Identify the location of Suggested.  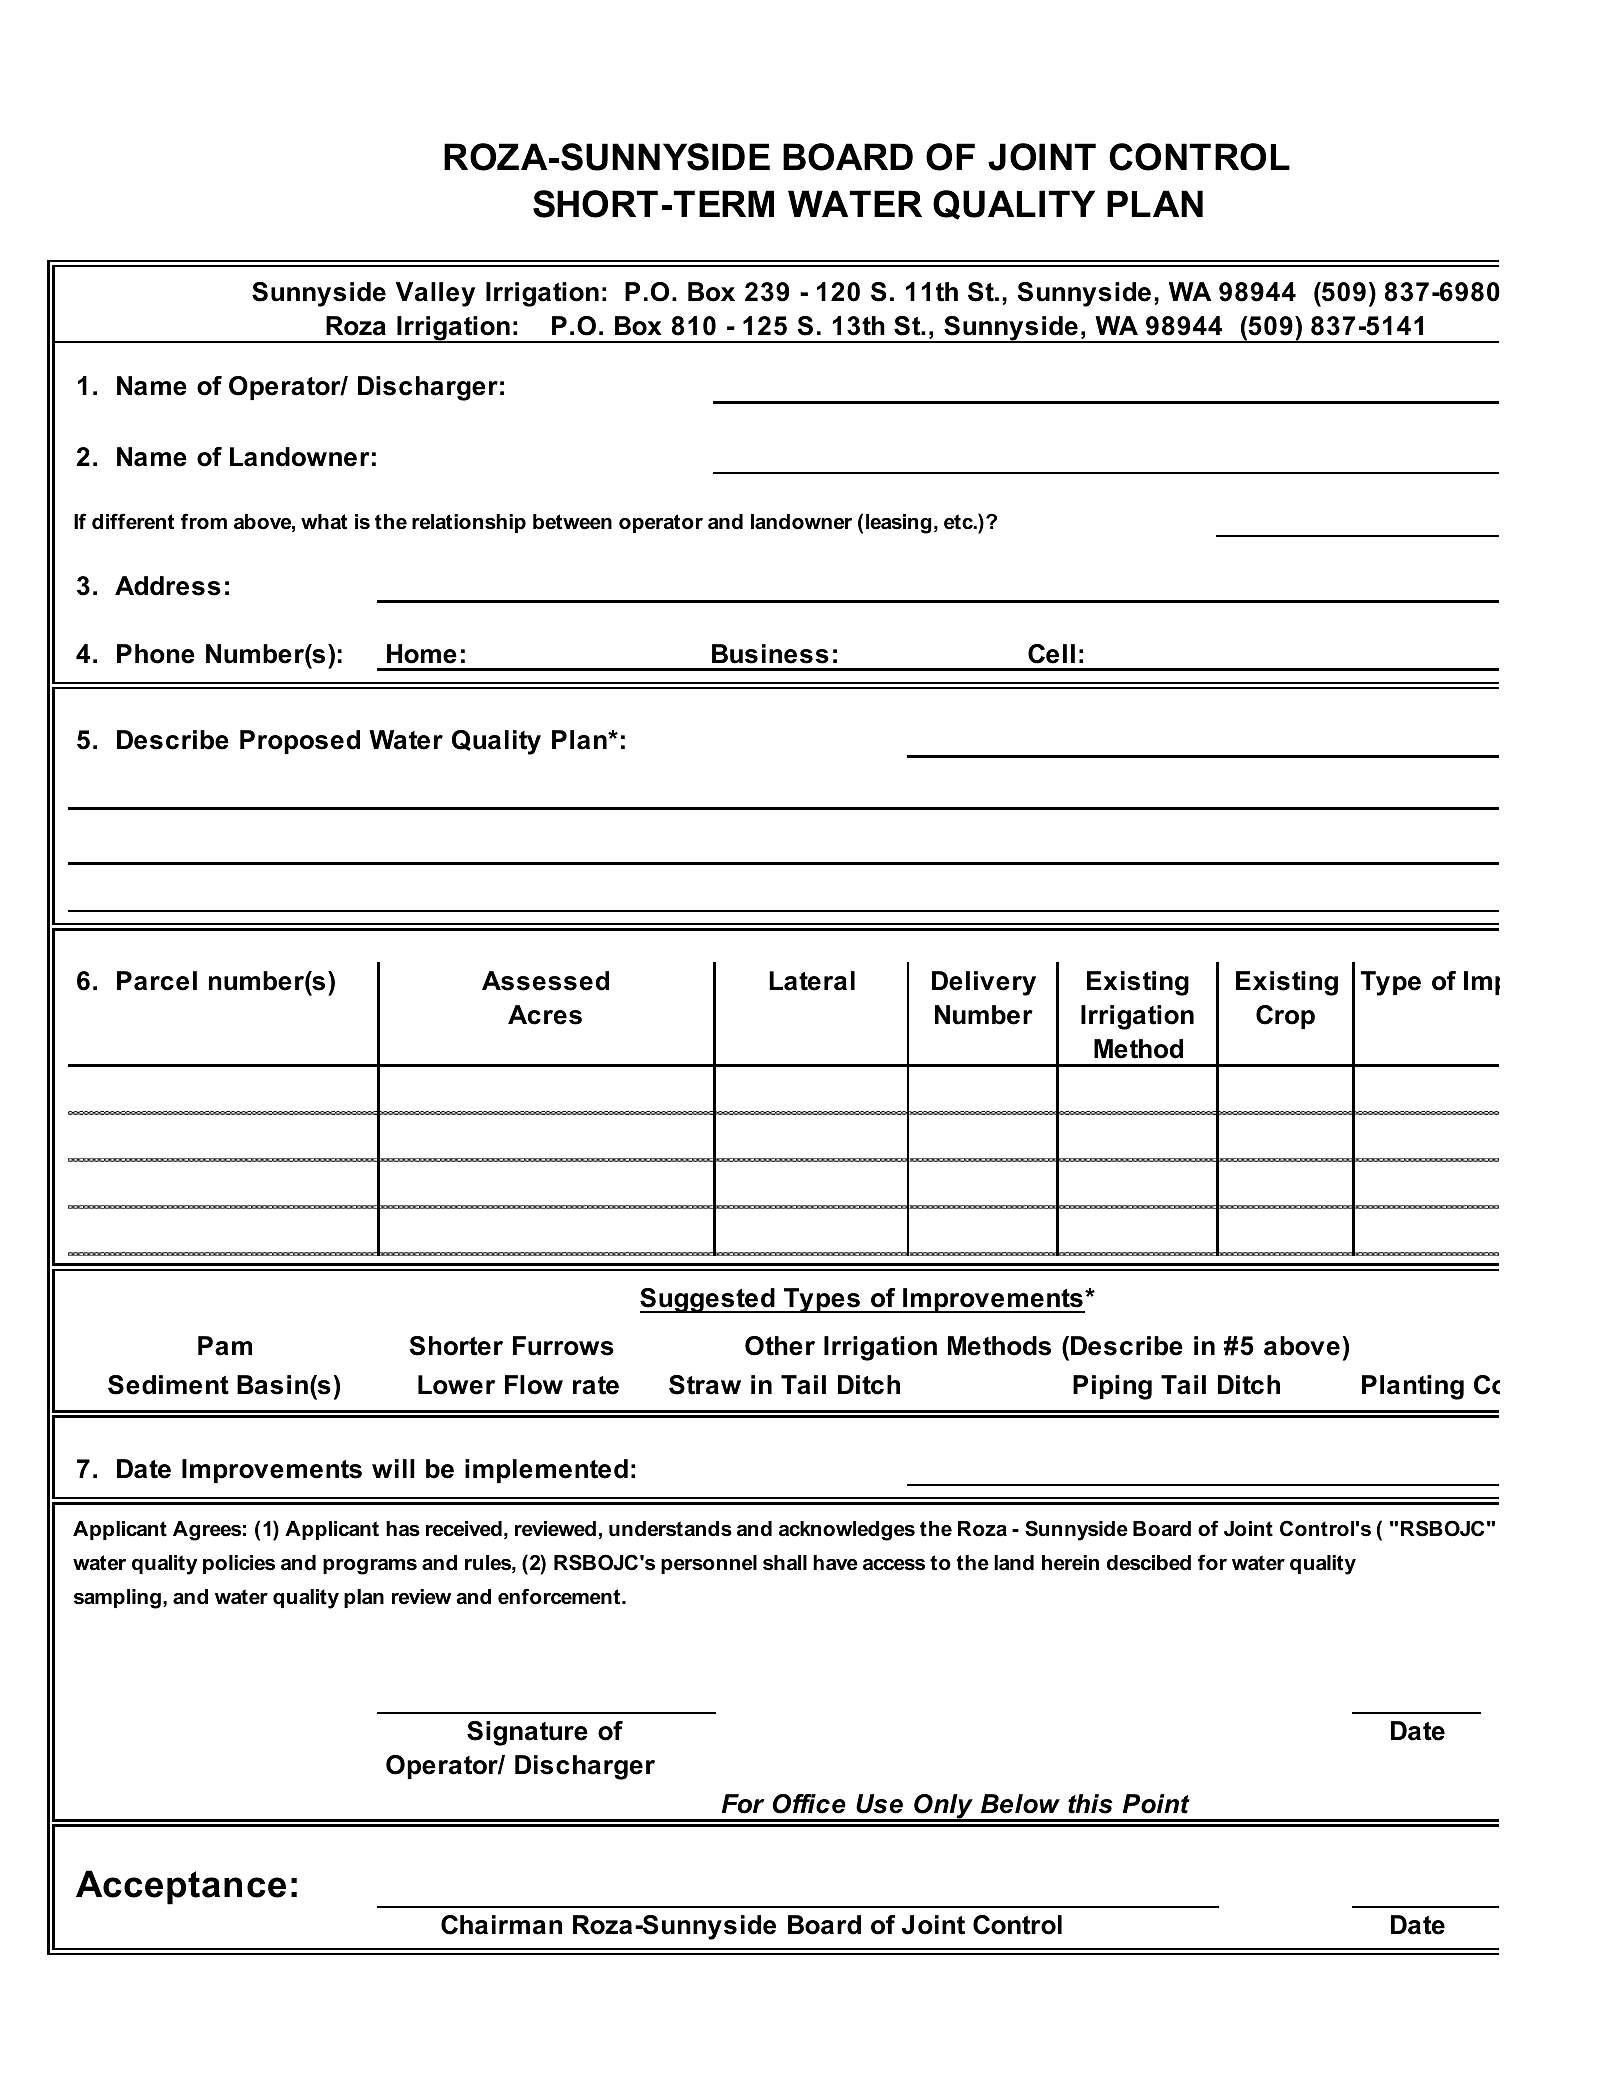
(708, 1300).
